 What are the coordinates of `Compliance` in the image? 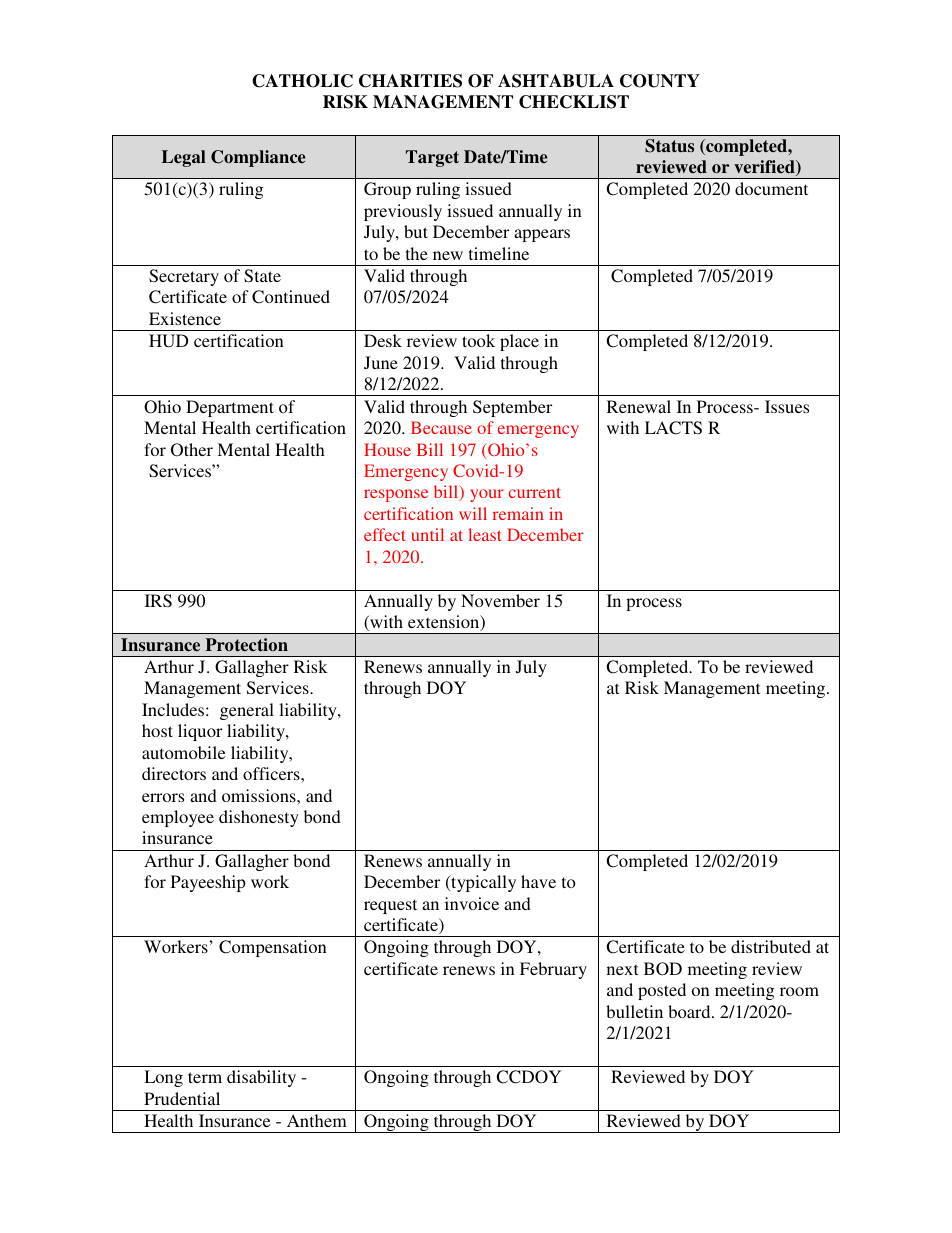 It's located at (258, 158).
